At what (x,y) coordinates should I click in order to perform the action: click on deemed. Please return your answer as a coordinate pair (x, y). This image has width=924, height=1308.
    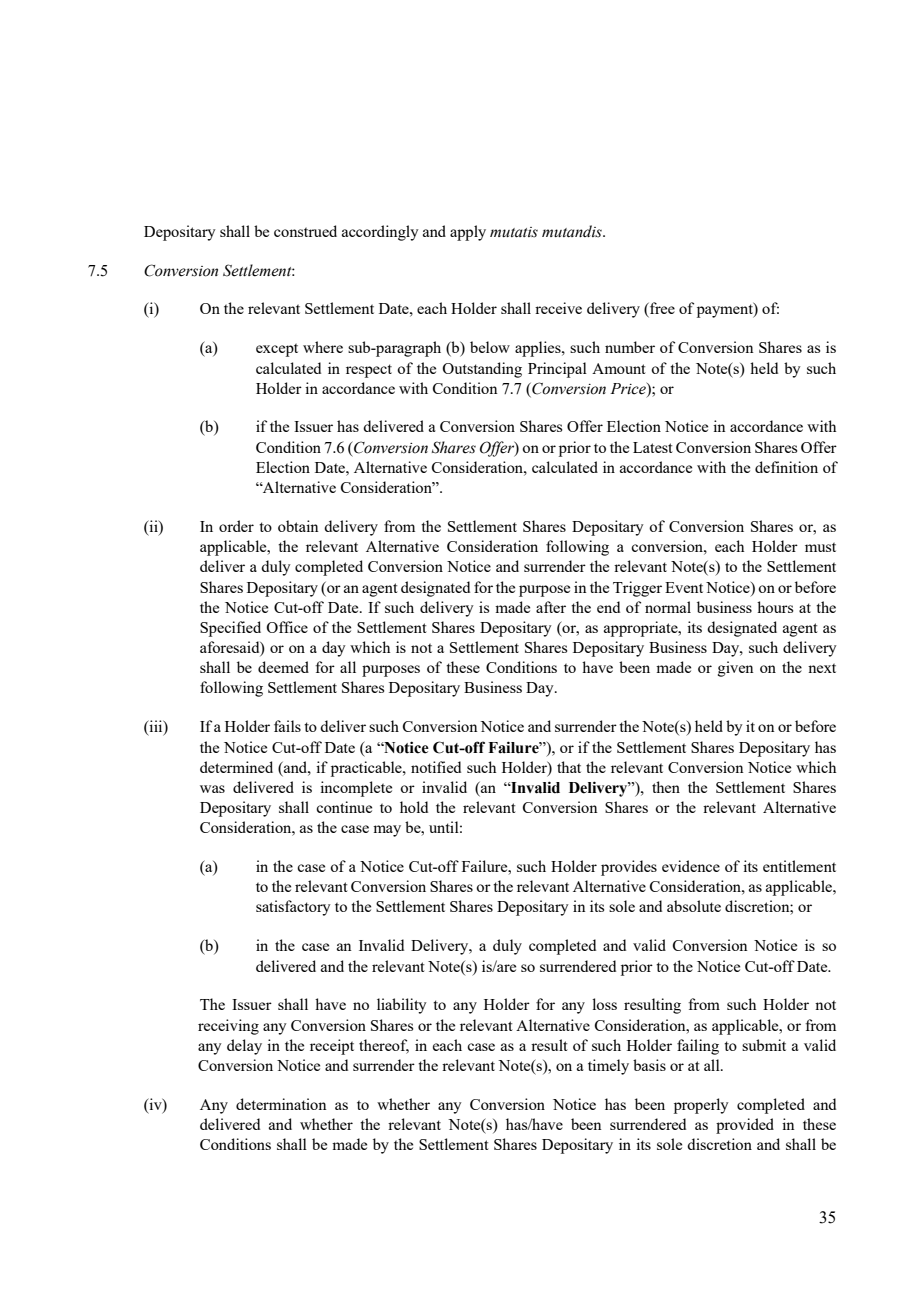
    Looking at the image, I should click on (283, 667).
